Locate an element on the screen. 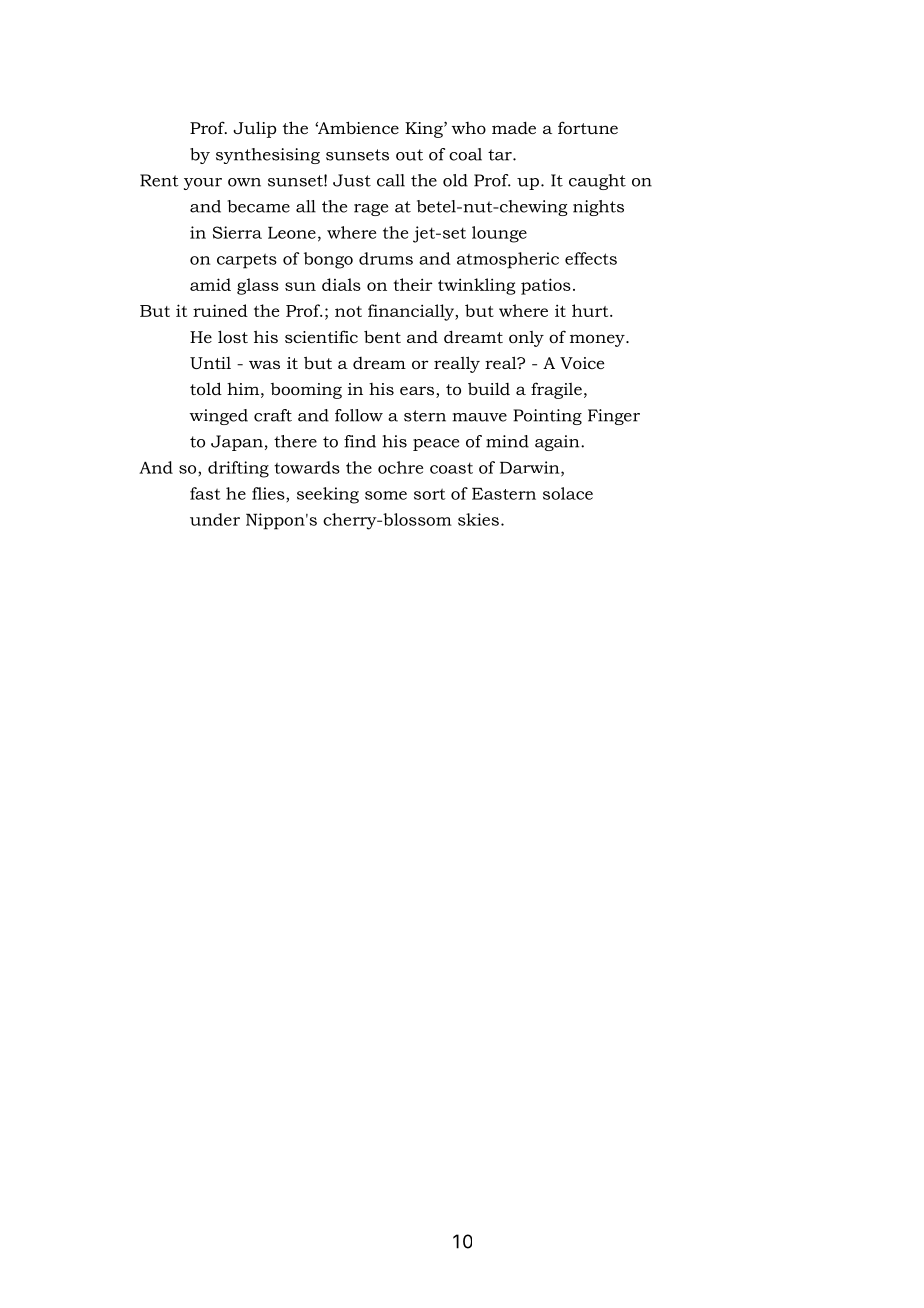 The image size is (924, 1308). rage is located at coordinates (371, 210).
